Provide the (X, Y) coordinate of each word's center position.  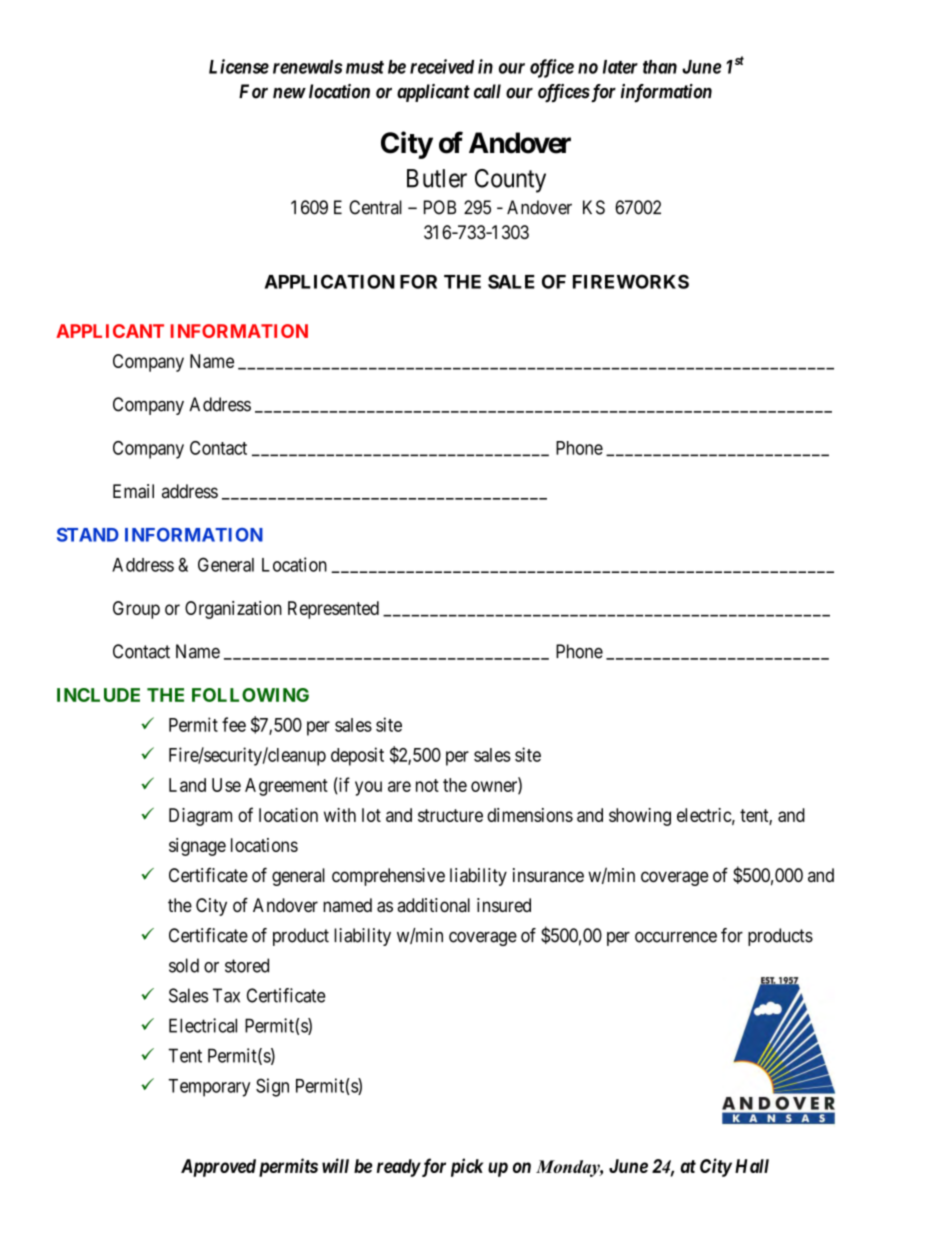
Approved (218, 1168)
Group (136, 610)
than (660, 67)
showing (640, 817)
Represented (333, 610)
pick (467, 1167)
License (239, 66)
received (442, 66)
